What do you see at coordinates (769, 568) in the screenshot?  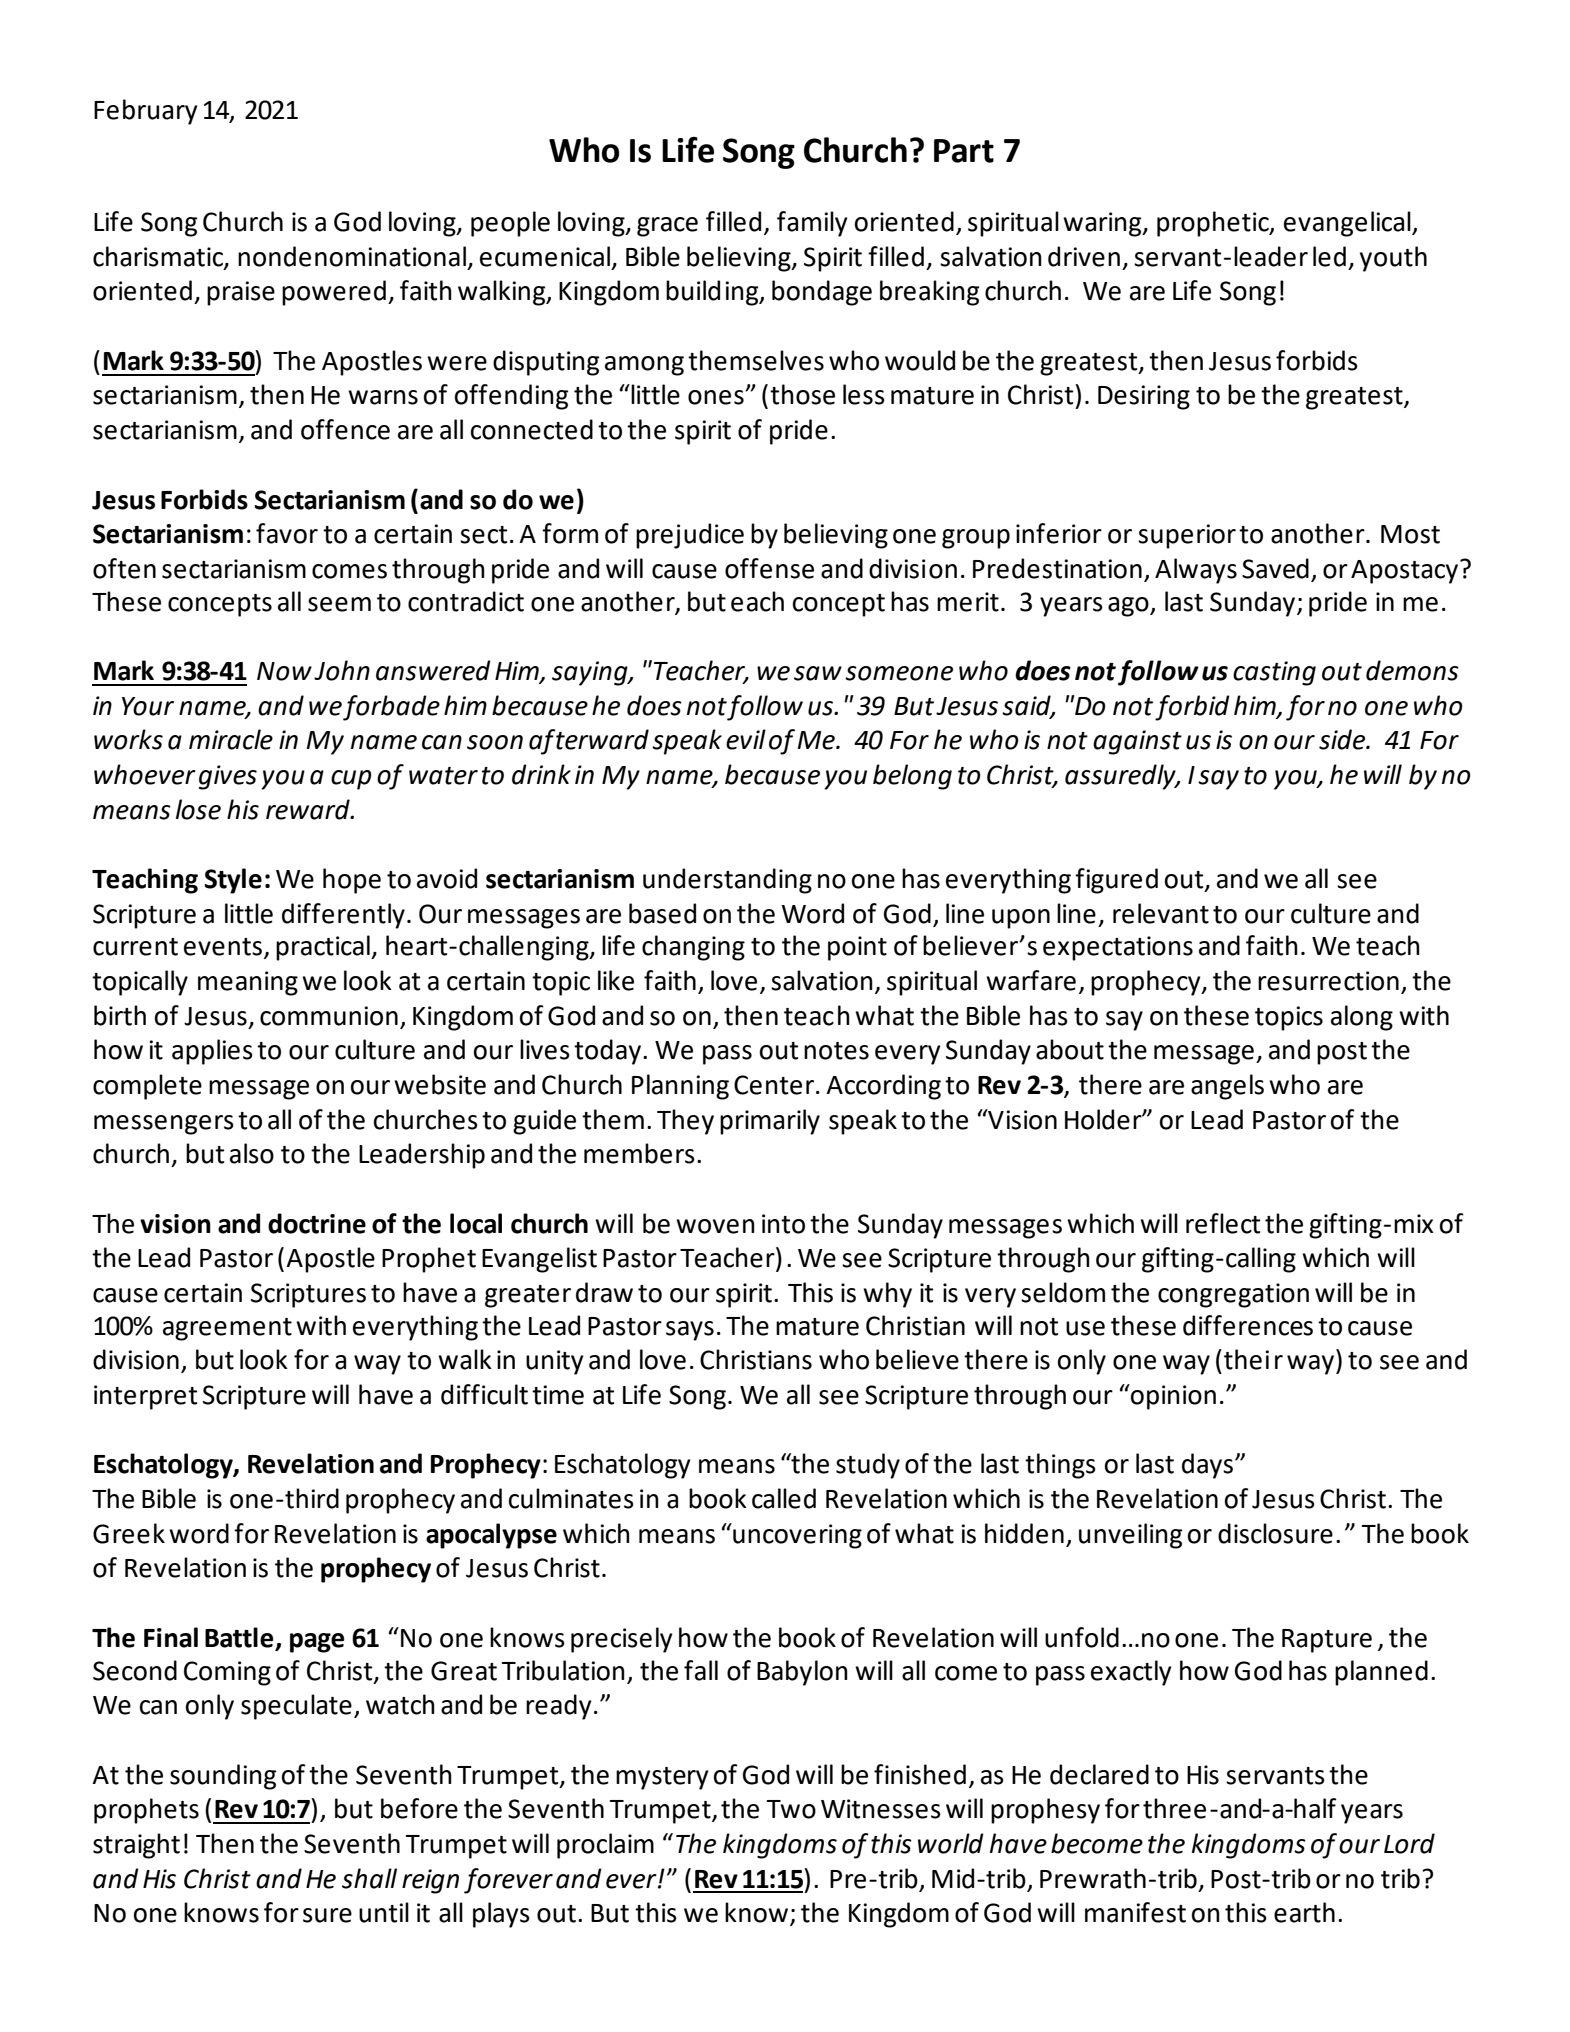 I see `offense` at bounding box center [769, 568].
